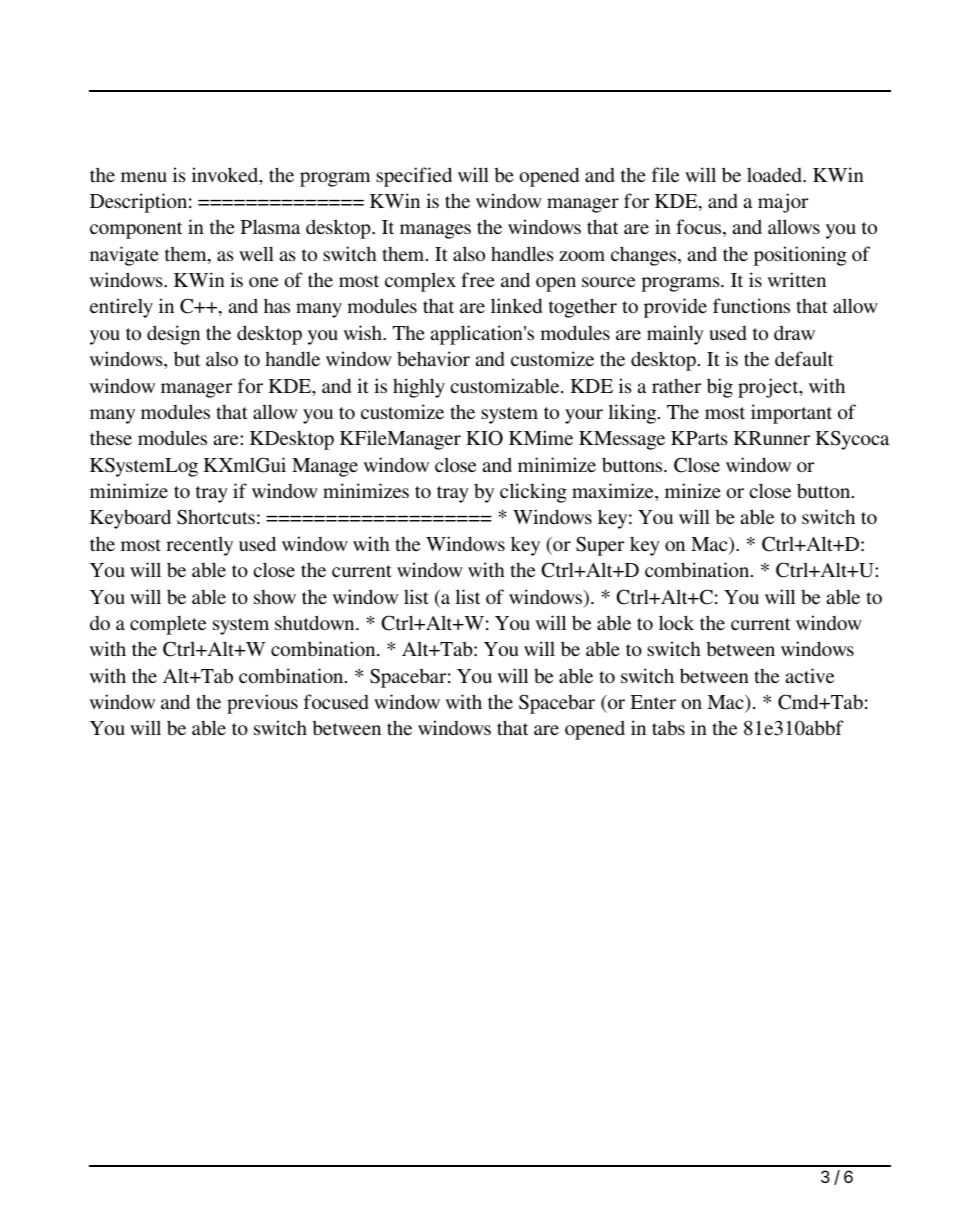  Describe the element at coordinates (199, 546) in the page. I see `recently` at that location.
